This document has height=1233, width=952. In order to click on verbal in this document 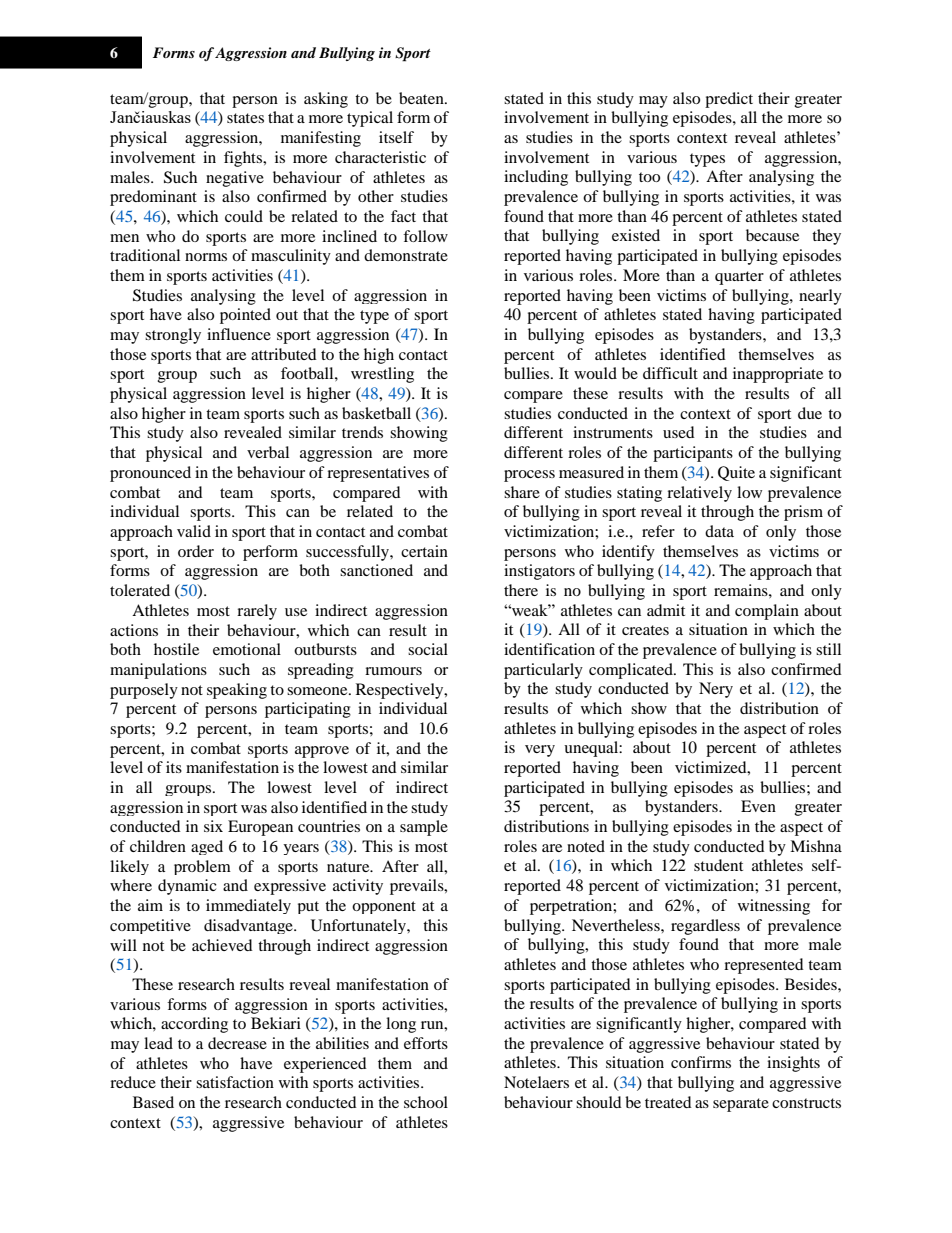, I will do `click(268, 452)`.
